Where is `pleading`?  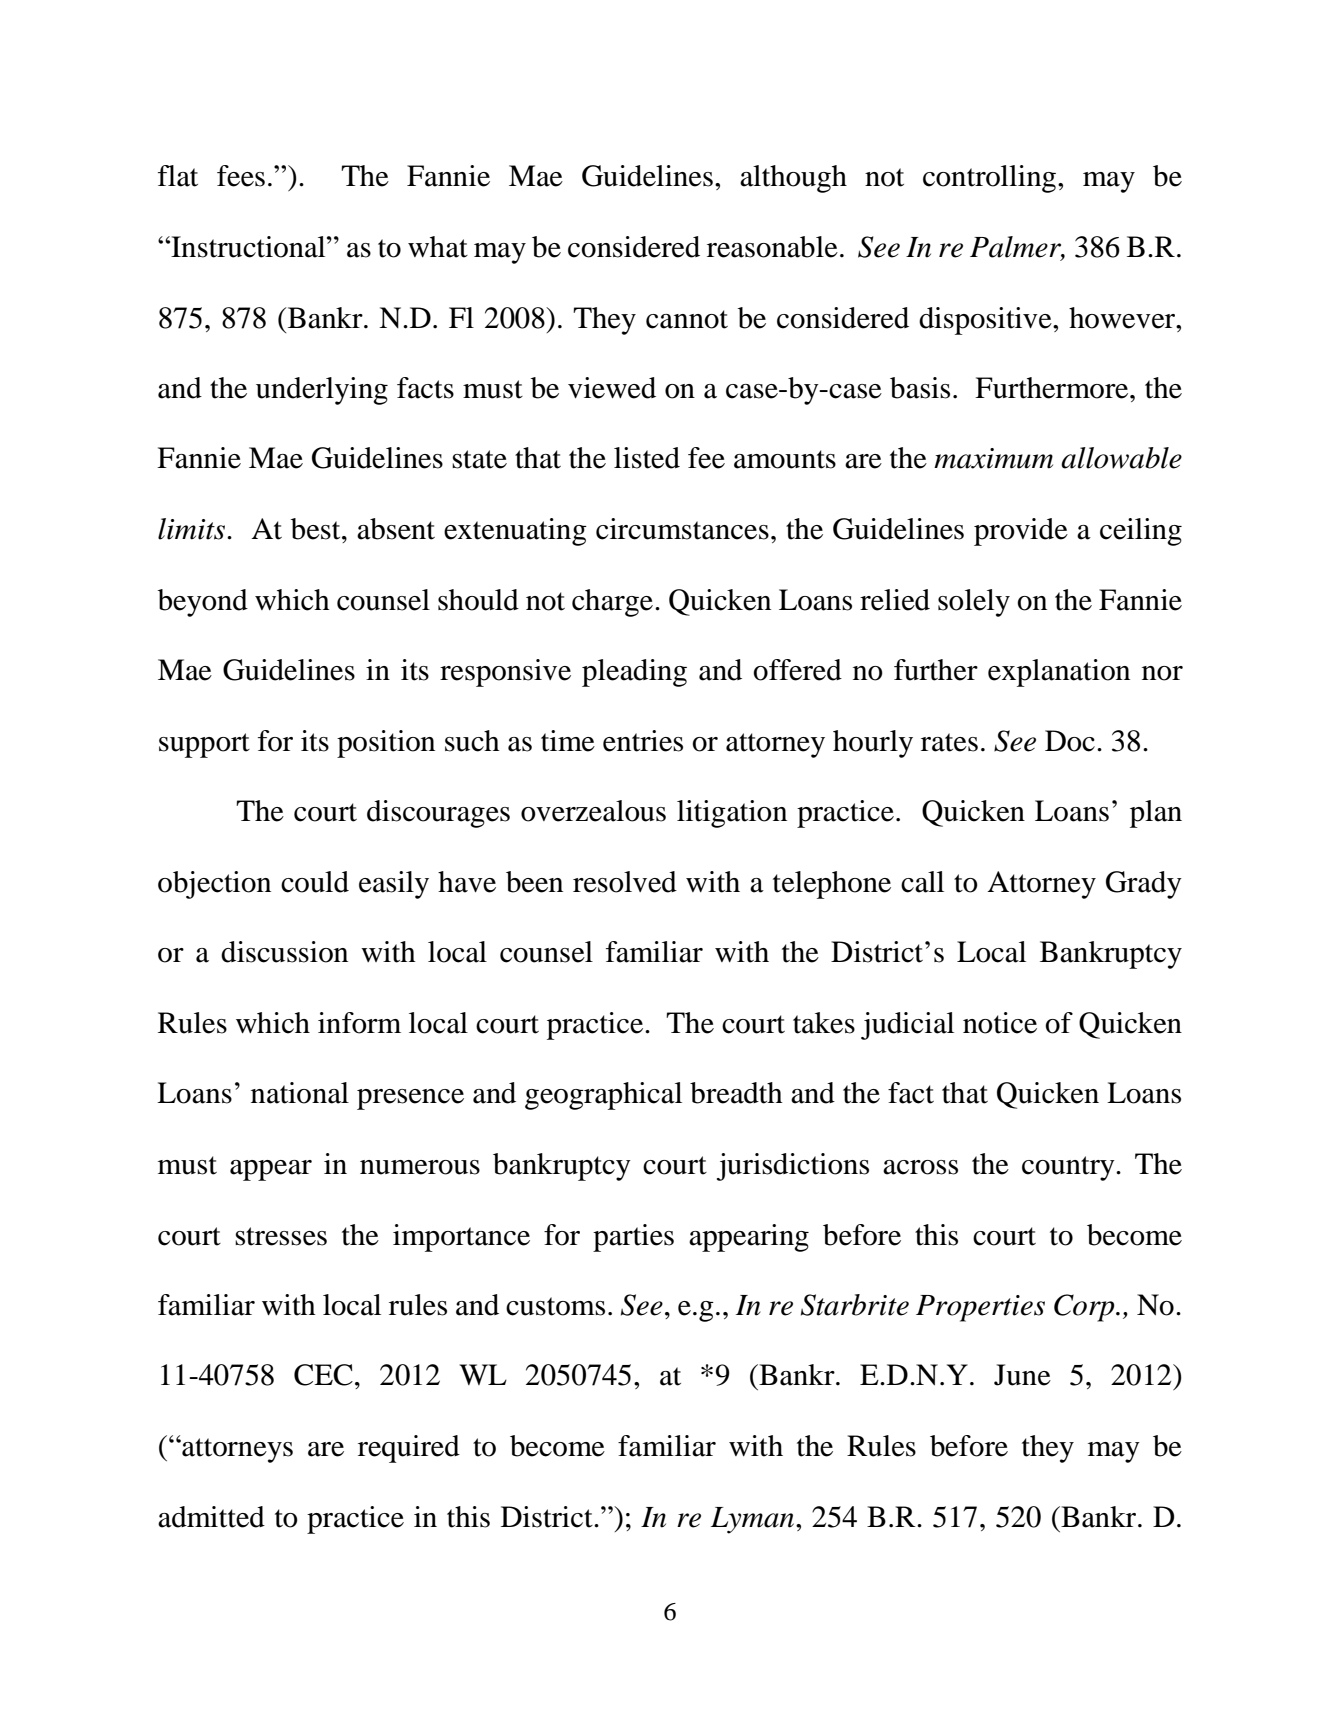
pleading is located at coordinates (634, 673).
